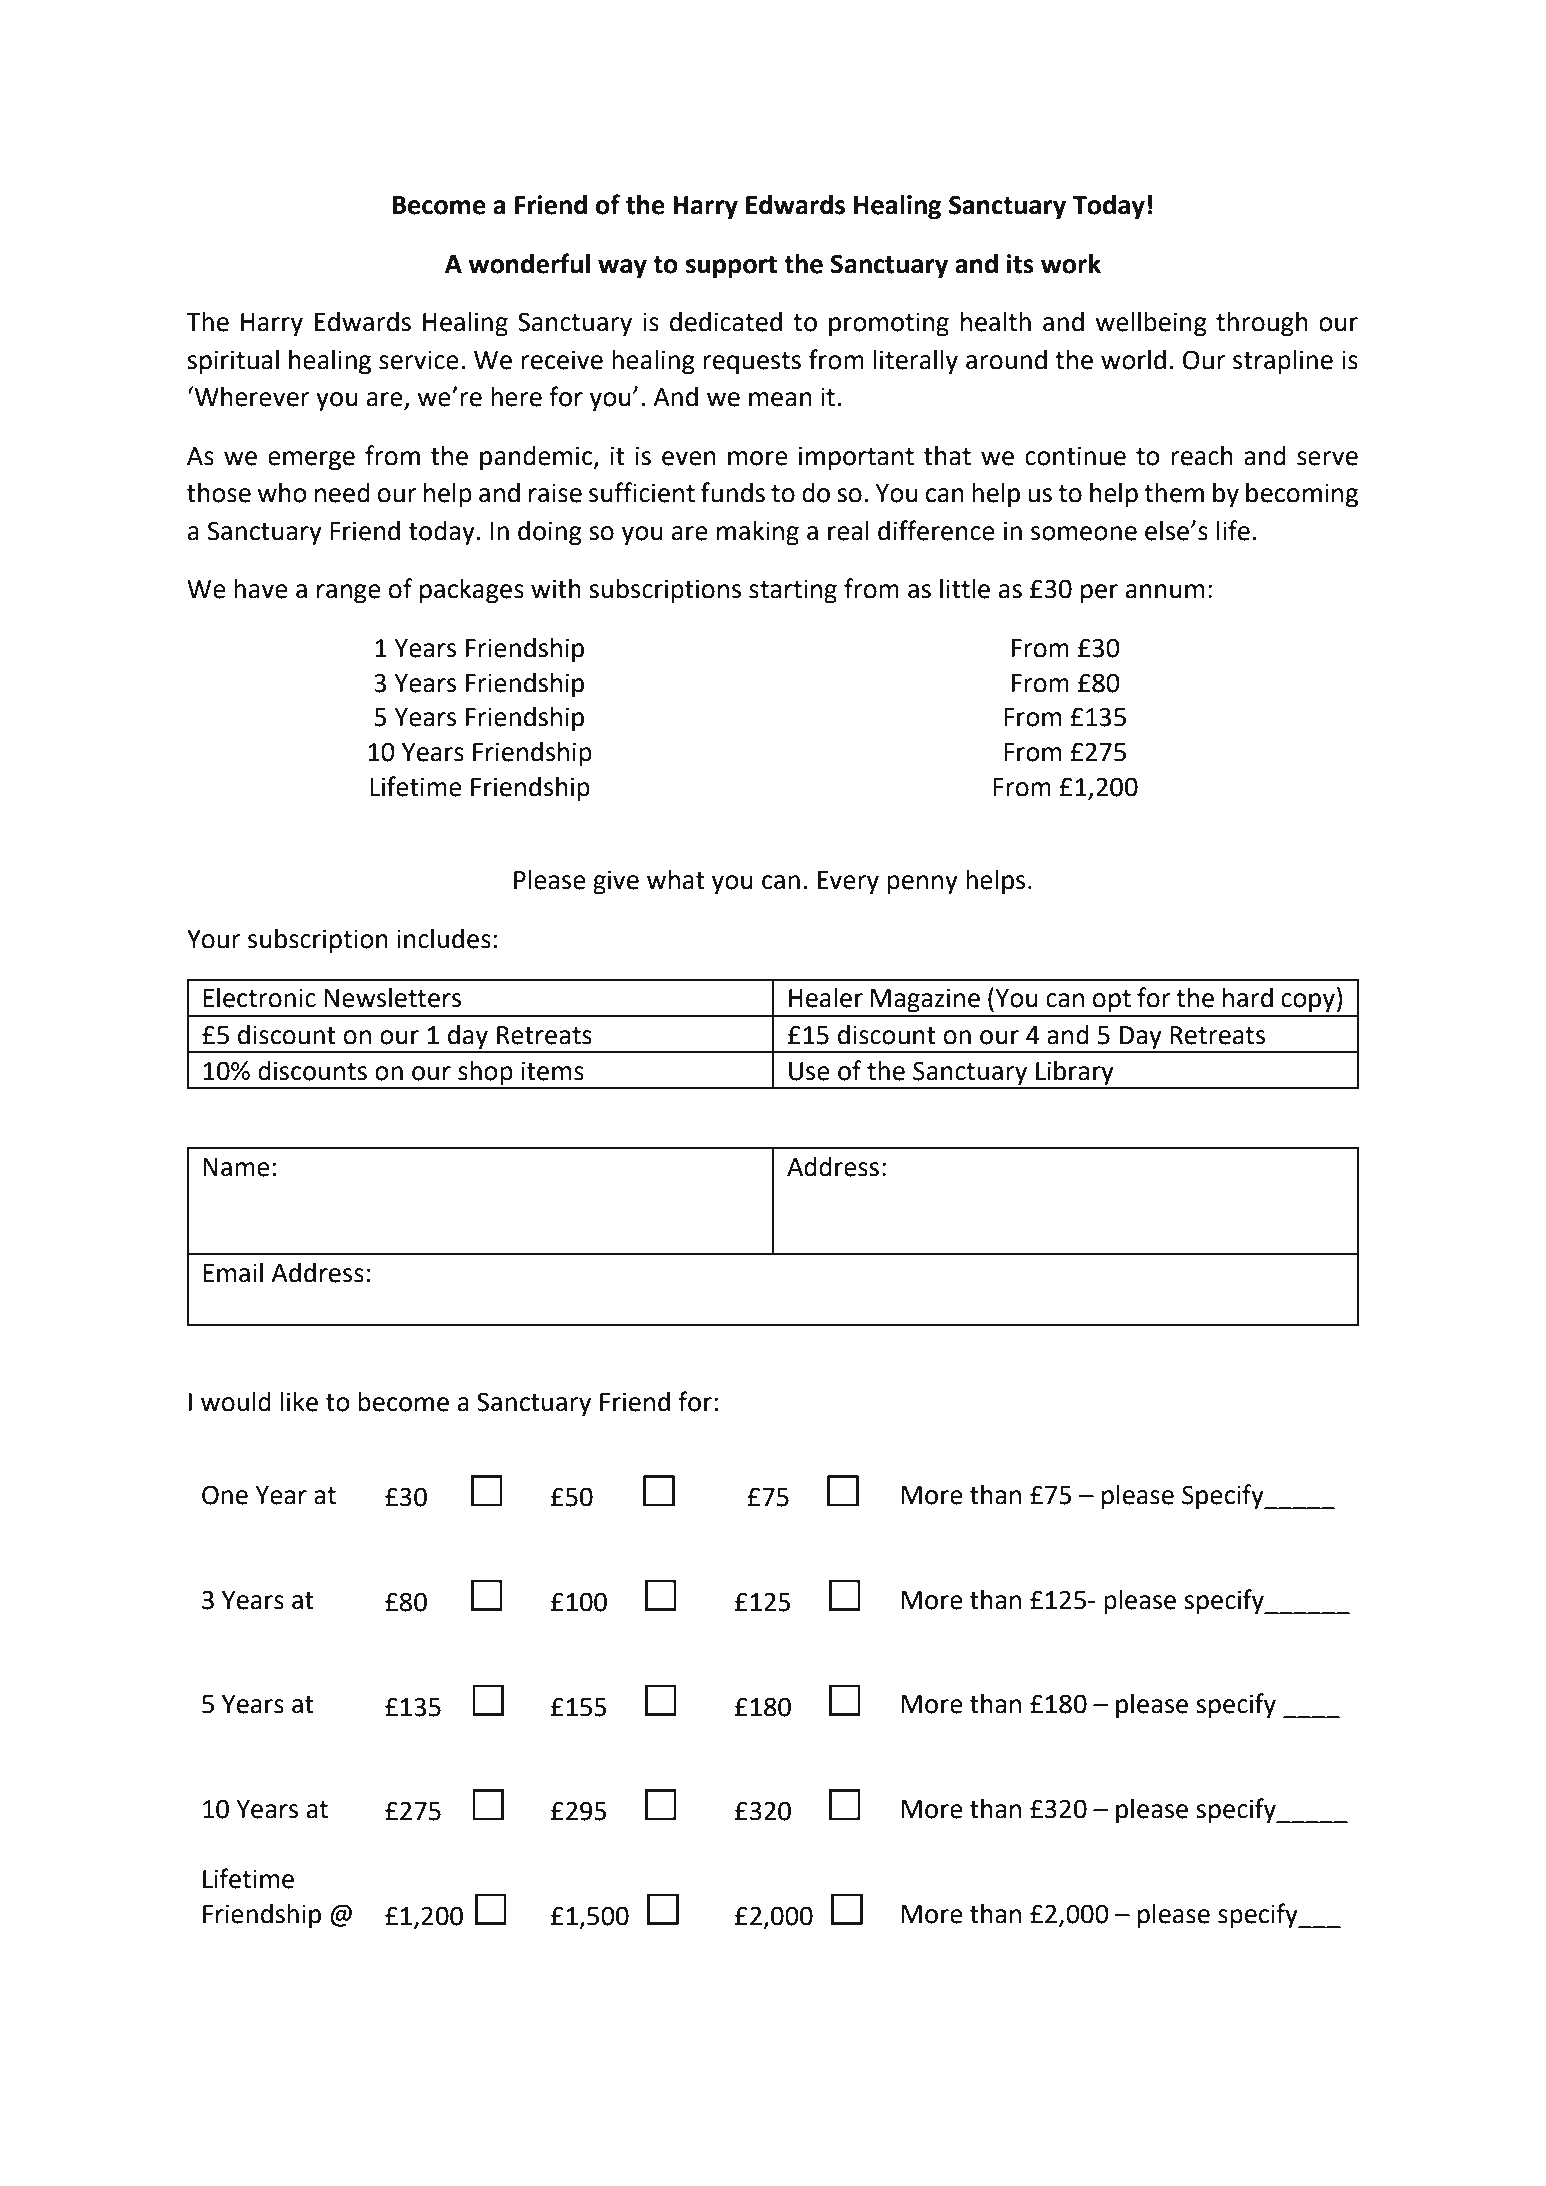 This screenshot has height=2186, width=1546. Describe the element at coordinates (419, 360) in the screenshot. I see `service` at that location.
